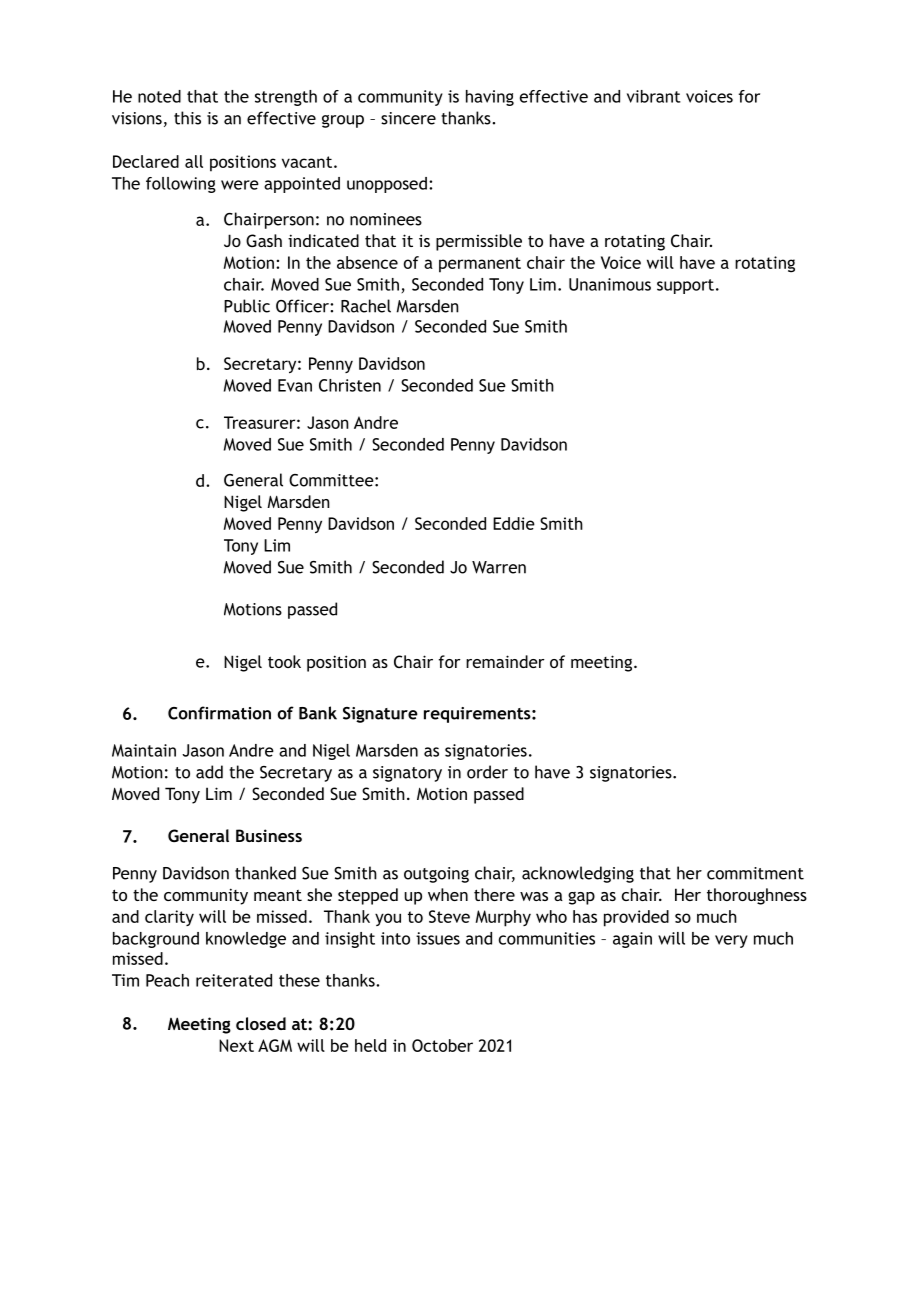  What do you see at coordinates (654, 96) in the screenshot?
I see `vibrant` at bounding box center [654, 96].
